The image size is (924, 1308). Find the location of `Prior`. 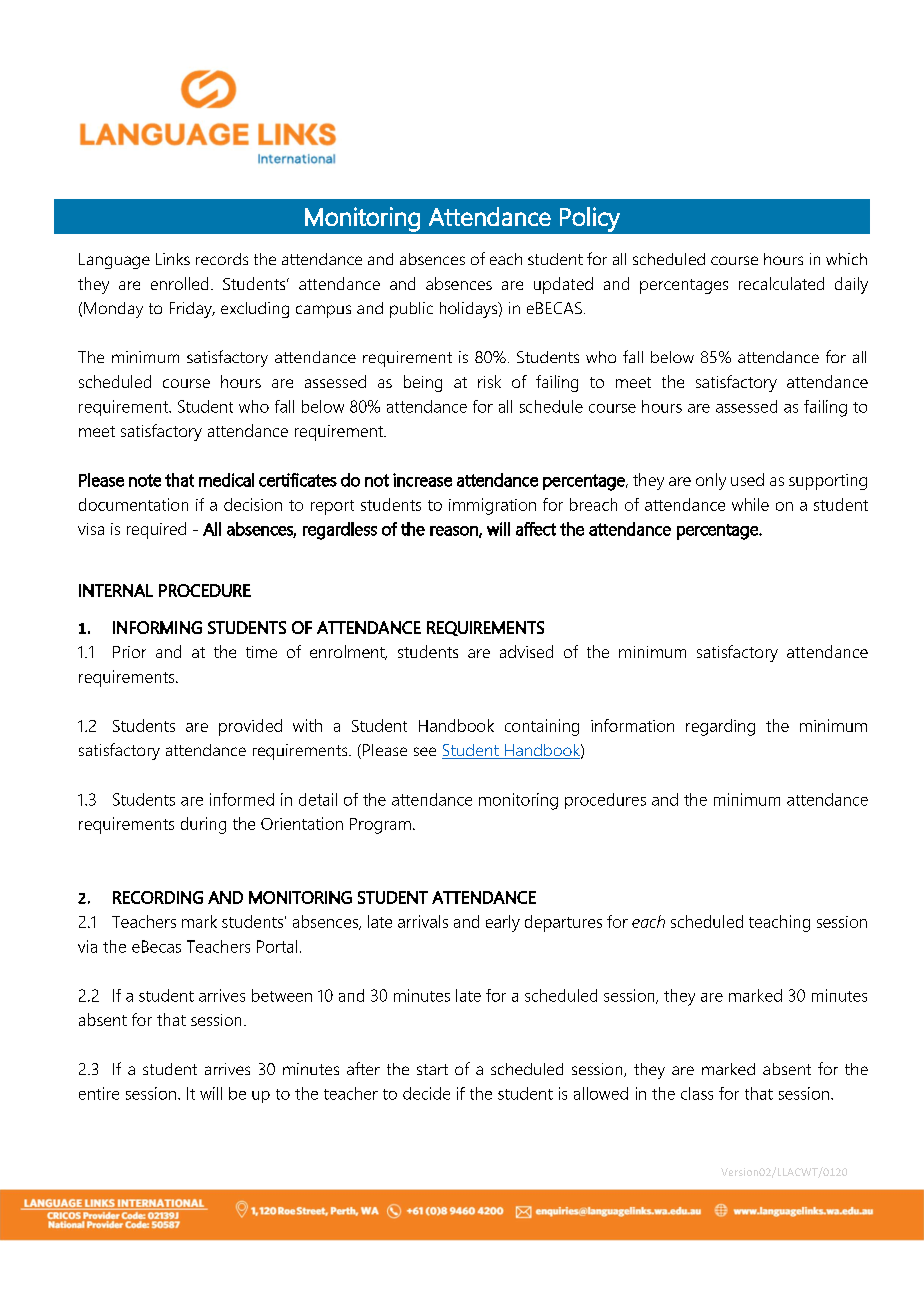

Prior is located at coordinates (129, 652).
